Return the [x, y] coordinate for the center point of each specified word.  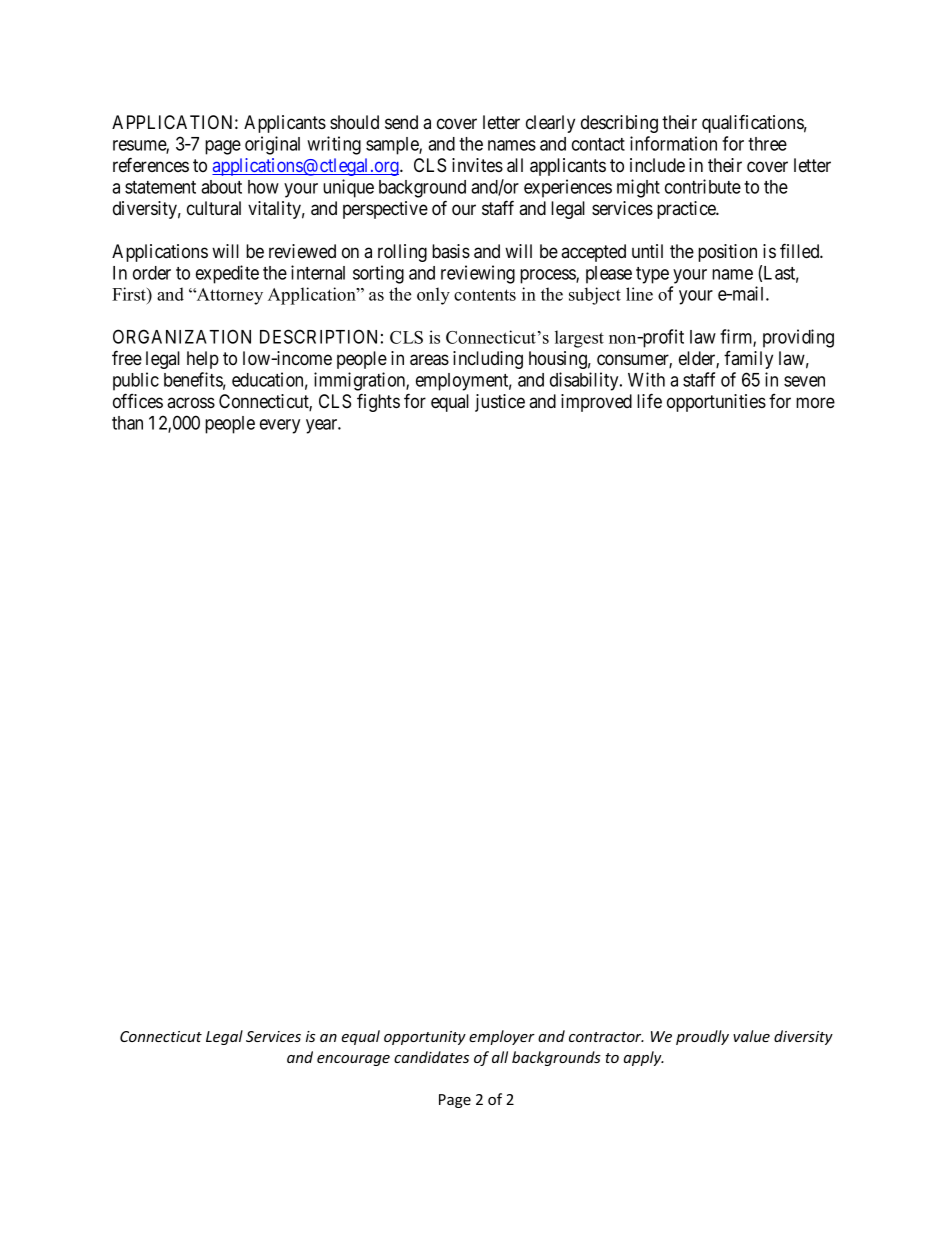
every [280, 426]
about [221, 187]
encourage [353, 1060]
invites [477, 165]
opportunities [716, 403]
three [767, 144]
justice [500, 403]
